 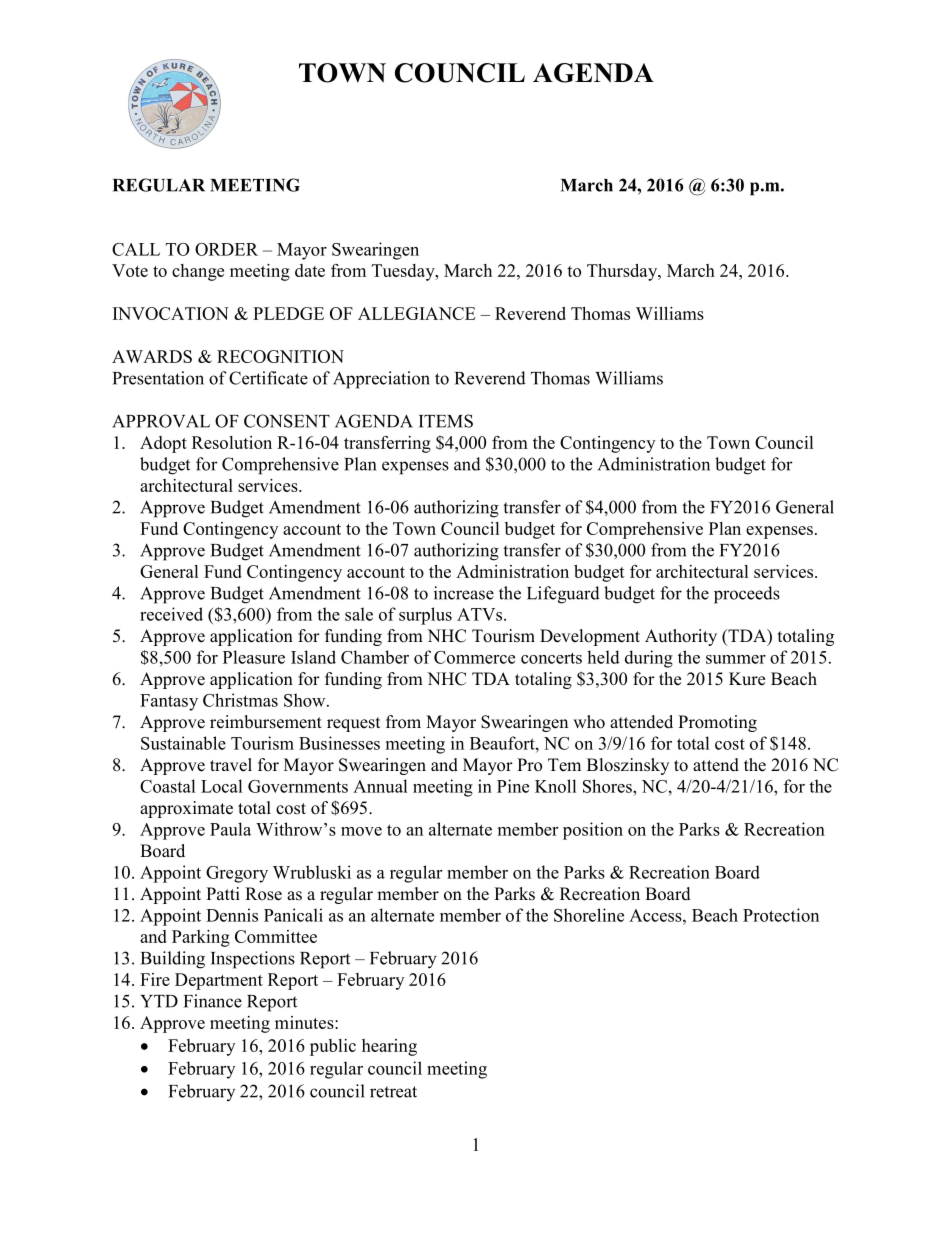 What do you see at coordinates (474, 657) in the document?
I see `Commerce` at bounding box center [474, 657].
